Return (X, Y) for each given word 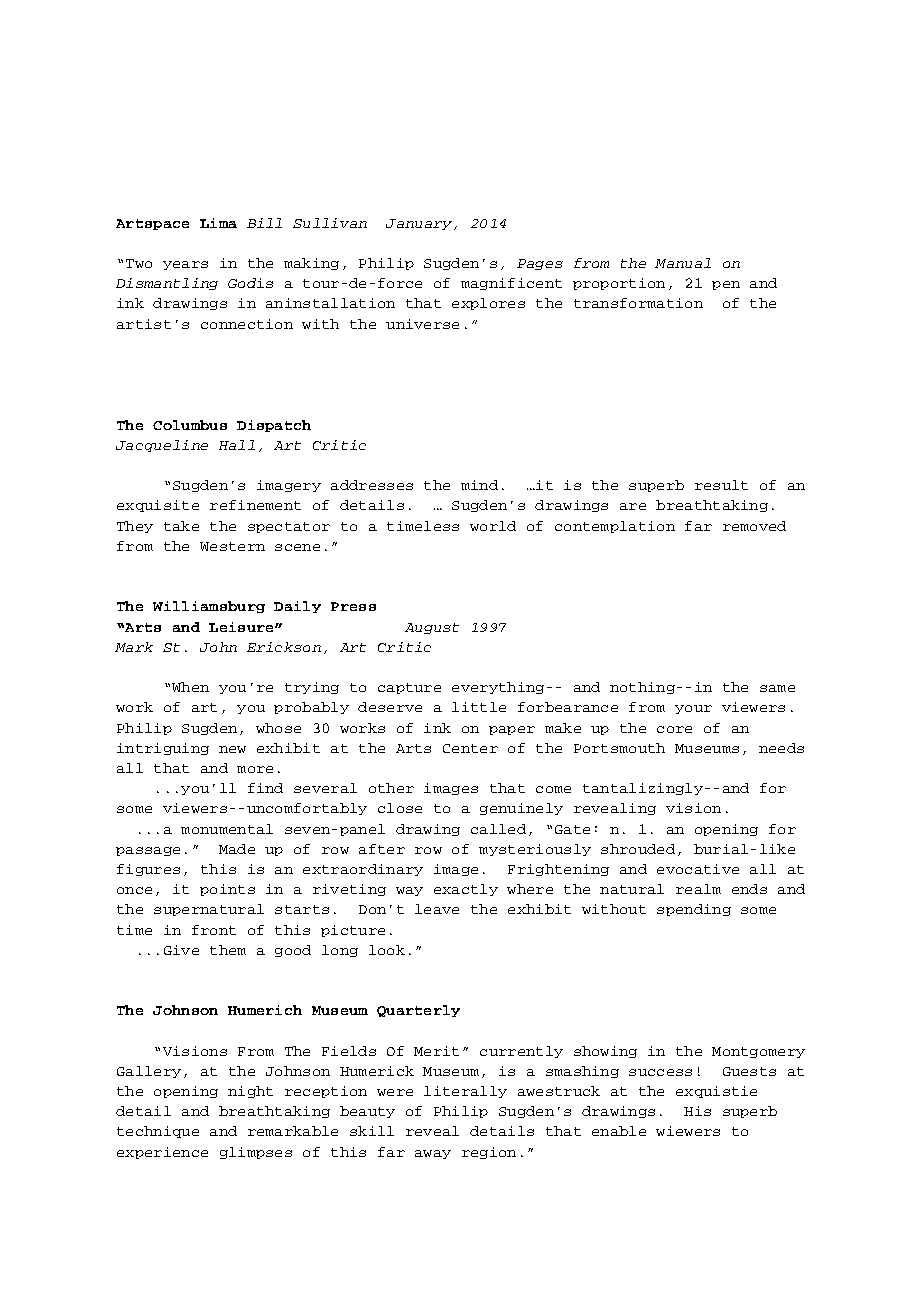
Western (232, 546)
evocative (698, 869)
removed (754, 526)
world (493, 526)
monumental (227, 829)
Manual (683, 263)
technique (158, 1132)
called (498, 829)
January (420, 224)
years (185, 265)
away (433, 1154)
